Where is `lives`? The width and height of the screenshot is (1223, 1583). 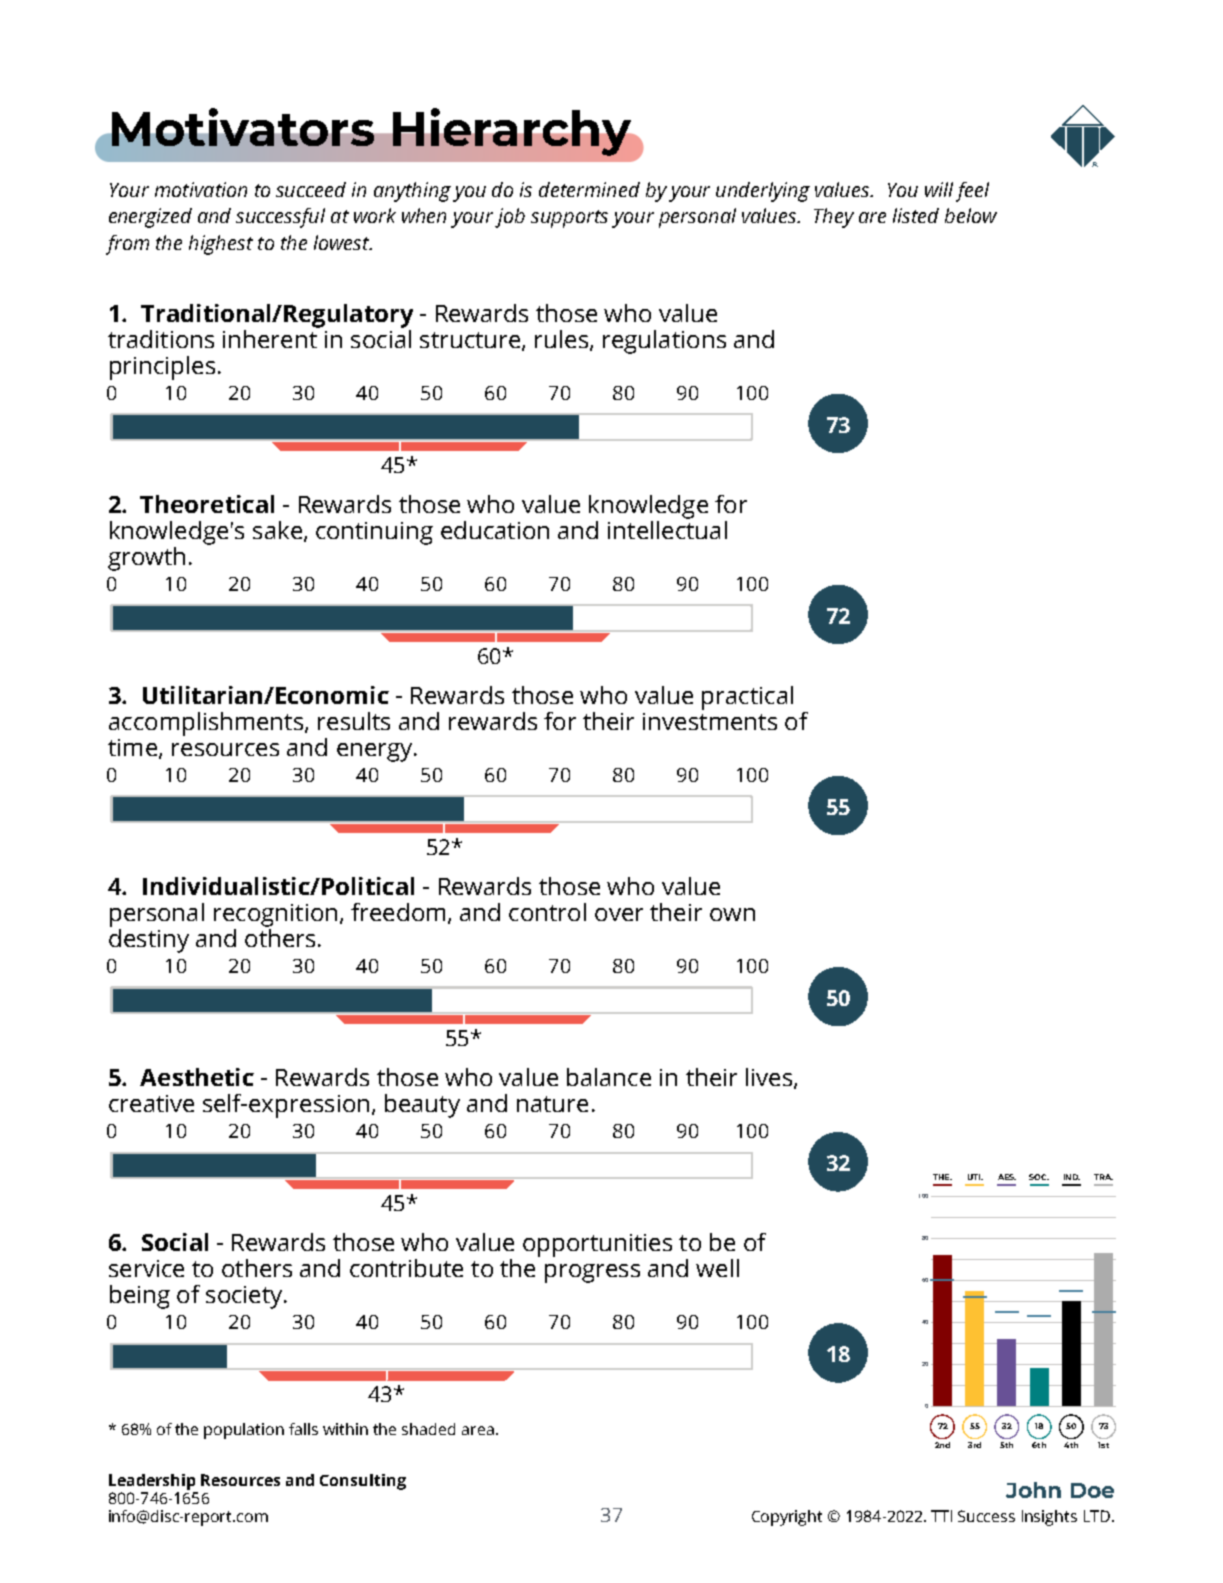 lives is located at coordinates (770, 1078).
